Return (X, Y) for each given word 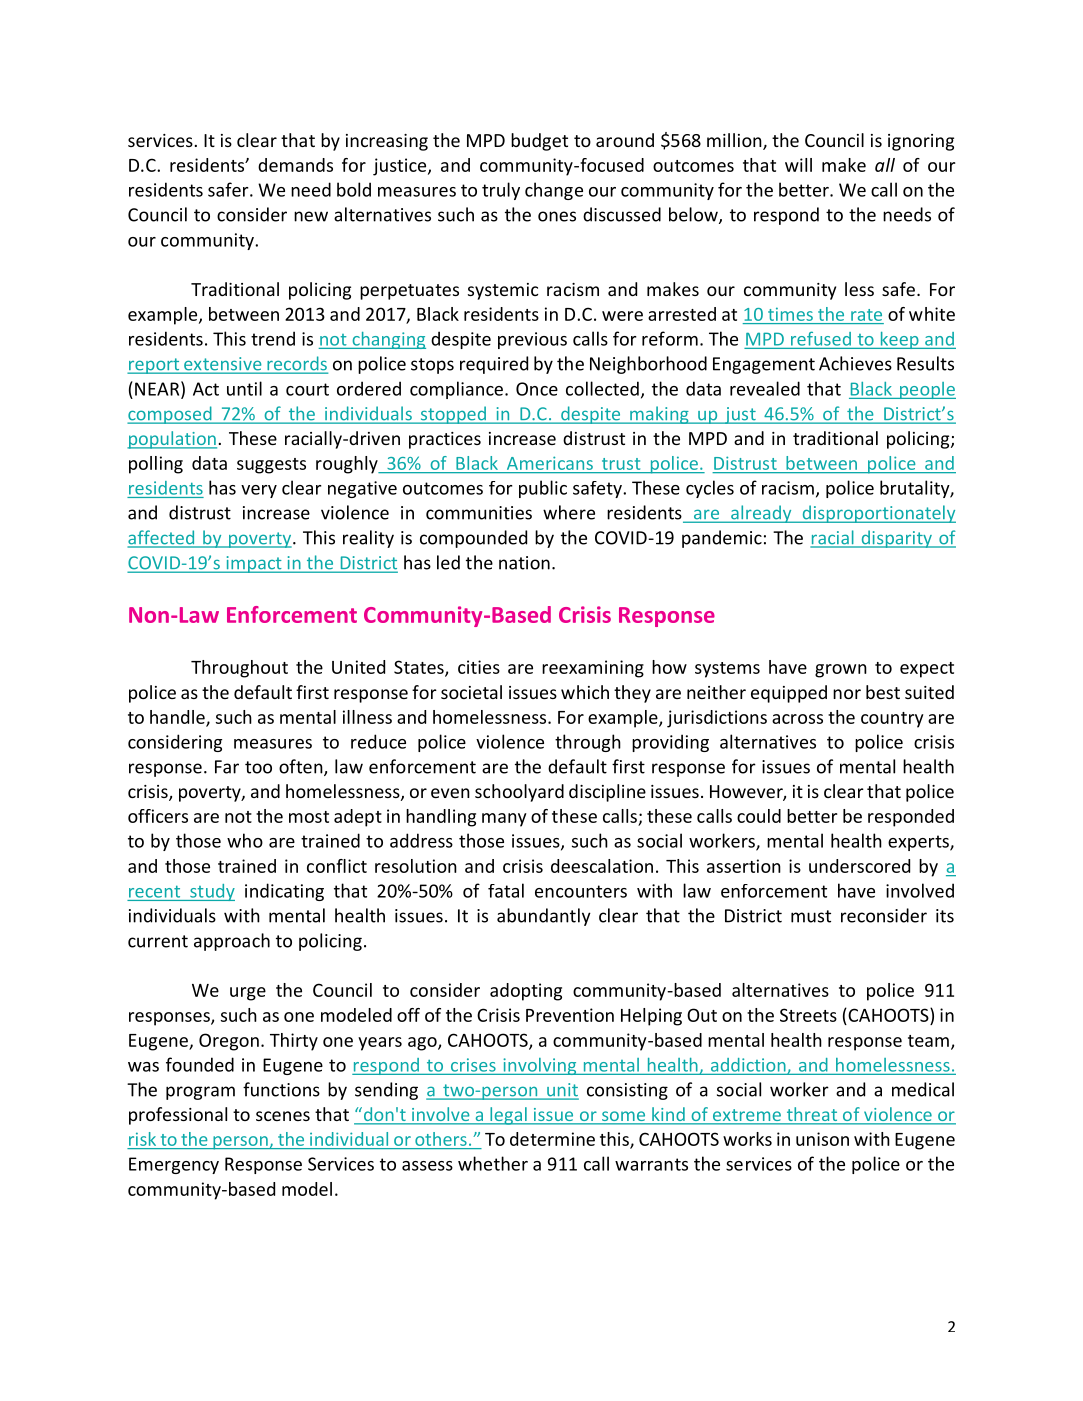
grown (841, 671)
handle (178, 718)
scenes (283, 1116)
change (554, 191)
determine (552, 1139)
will (798, 165)
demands (295, 165)
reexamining (593, 669)
